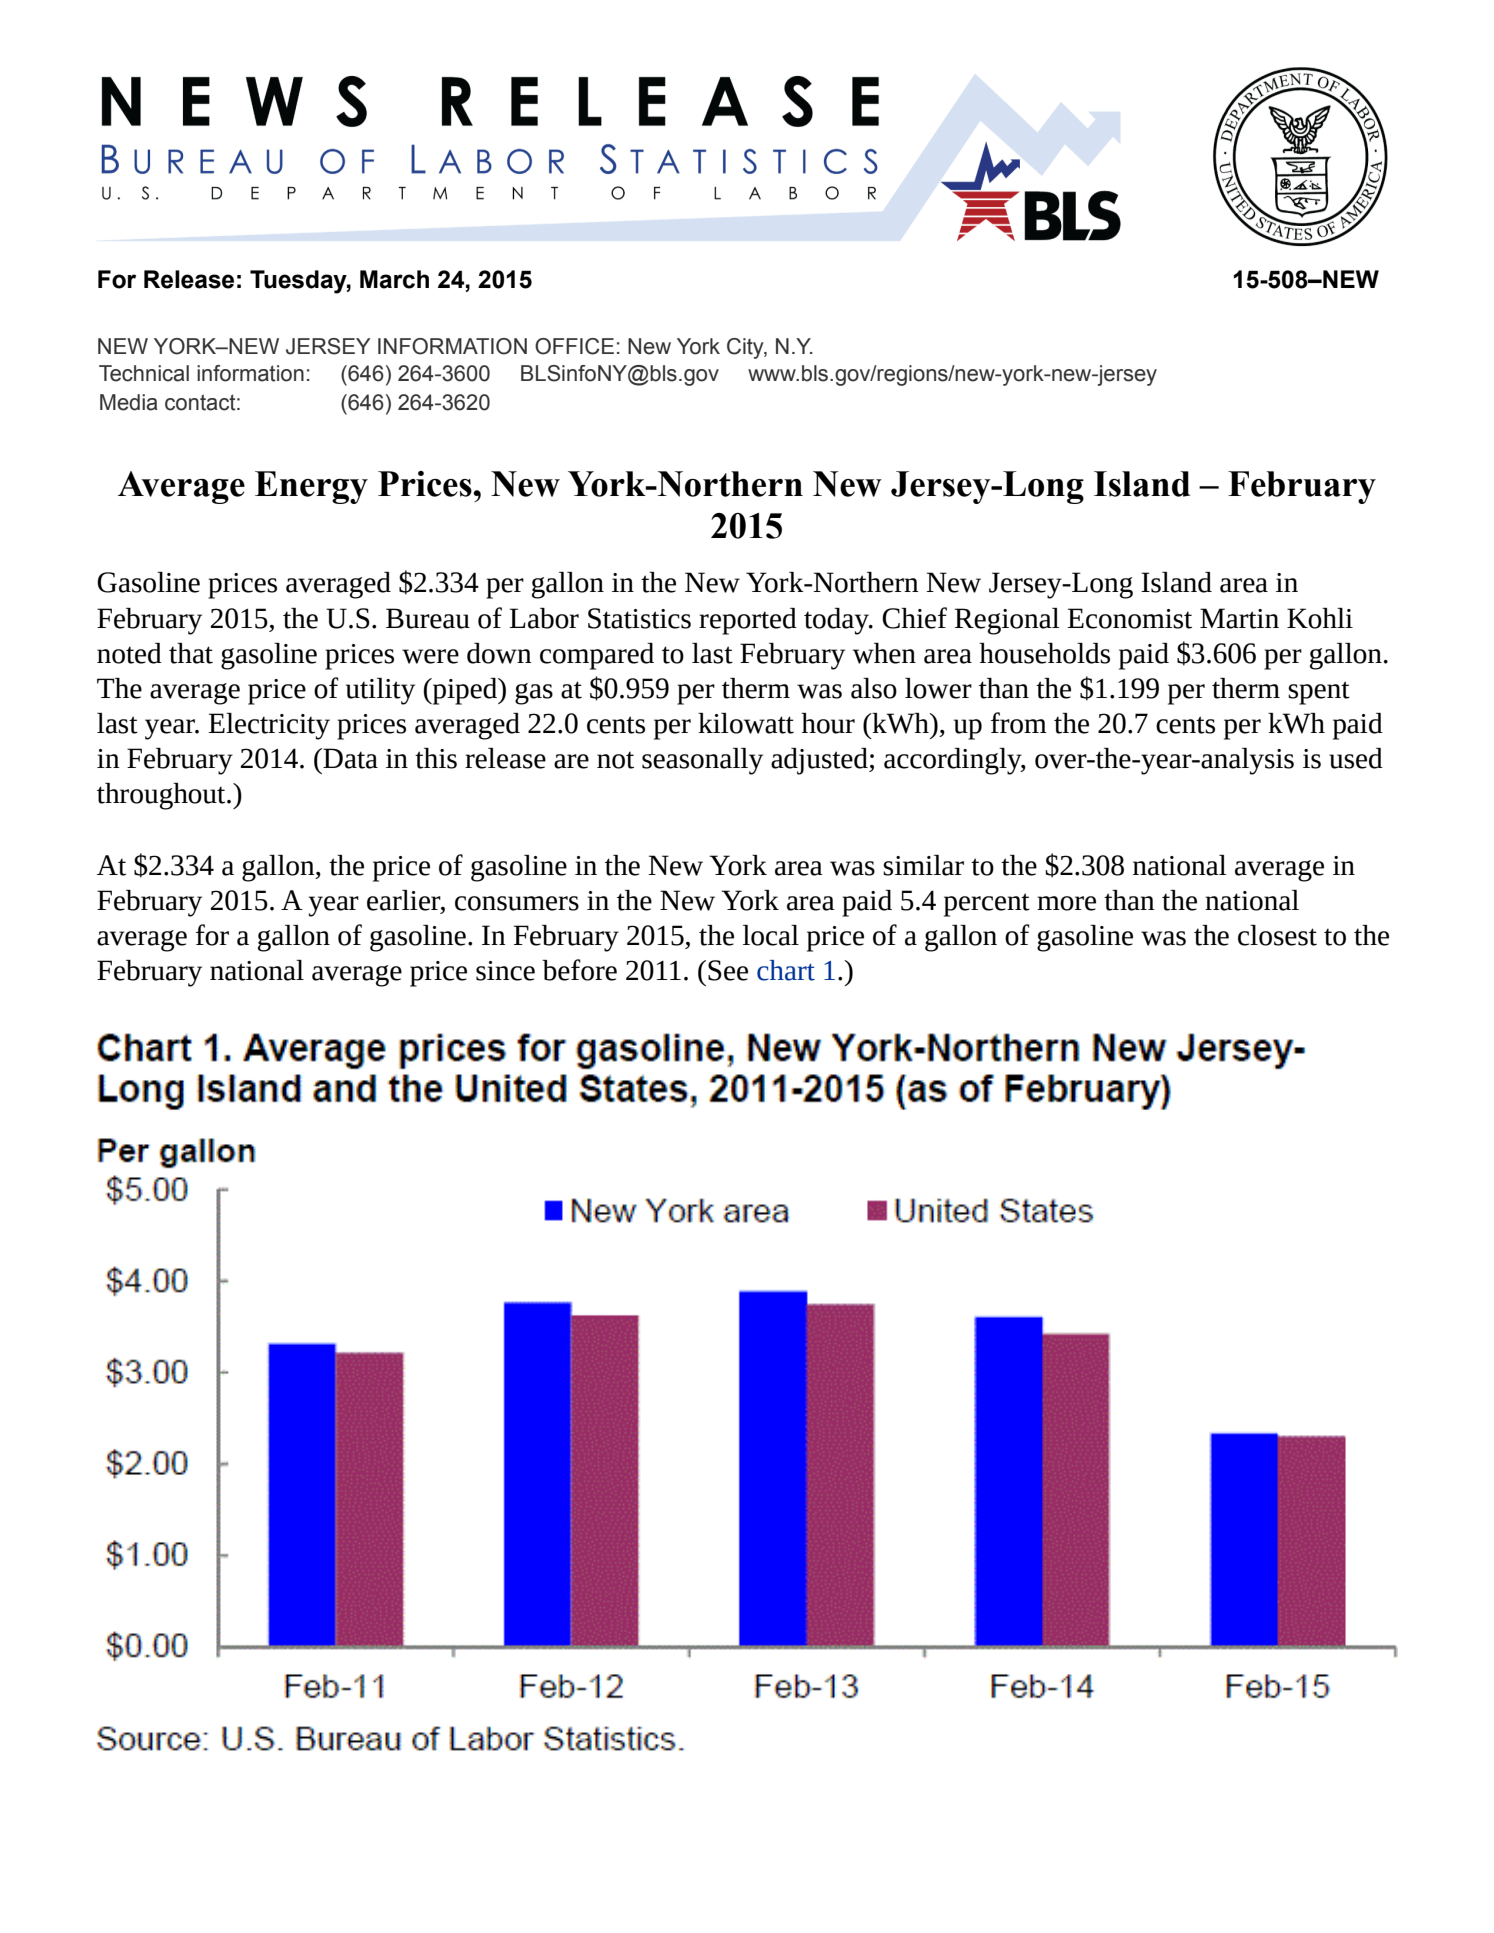 This screenshot has width=1494, height=1933. What do you see at coordinates (505, 971) in the screenshot?
I see `since` at bounding box center [505, 971].
